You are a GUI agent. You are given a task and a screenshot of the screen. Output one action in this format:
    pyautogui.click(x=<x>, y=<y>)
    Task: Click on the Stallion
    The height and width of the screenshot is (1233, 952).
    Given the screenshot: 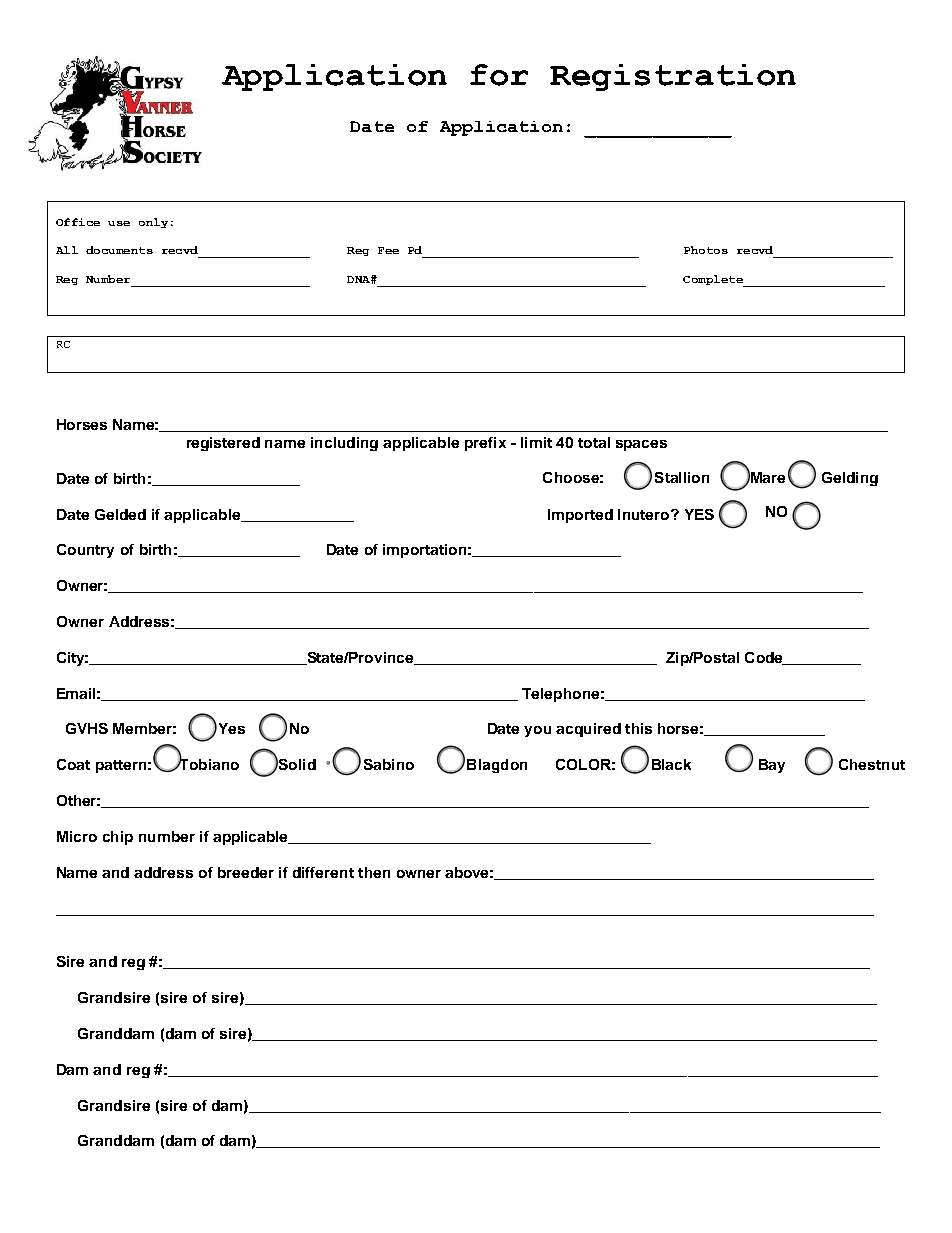 What is the action you would take?
    pyautogui.click(x=682, y=477)
